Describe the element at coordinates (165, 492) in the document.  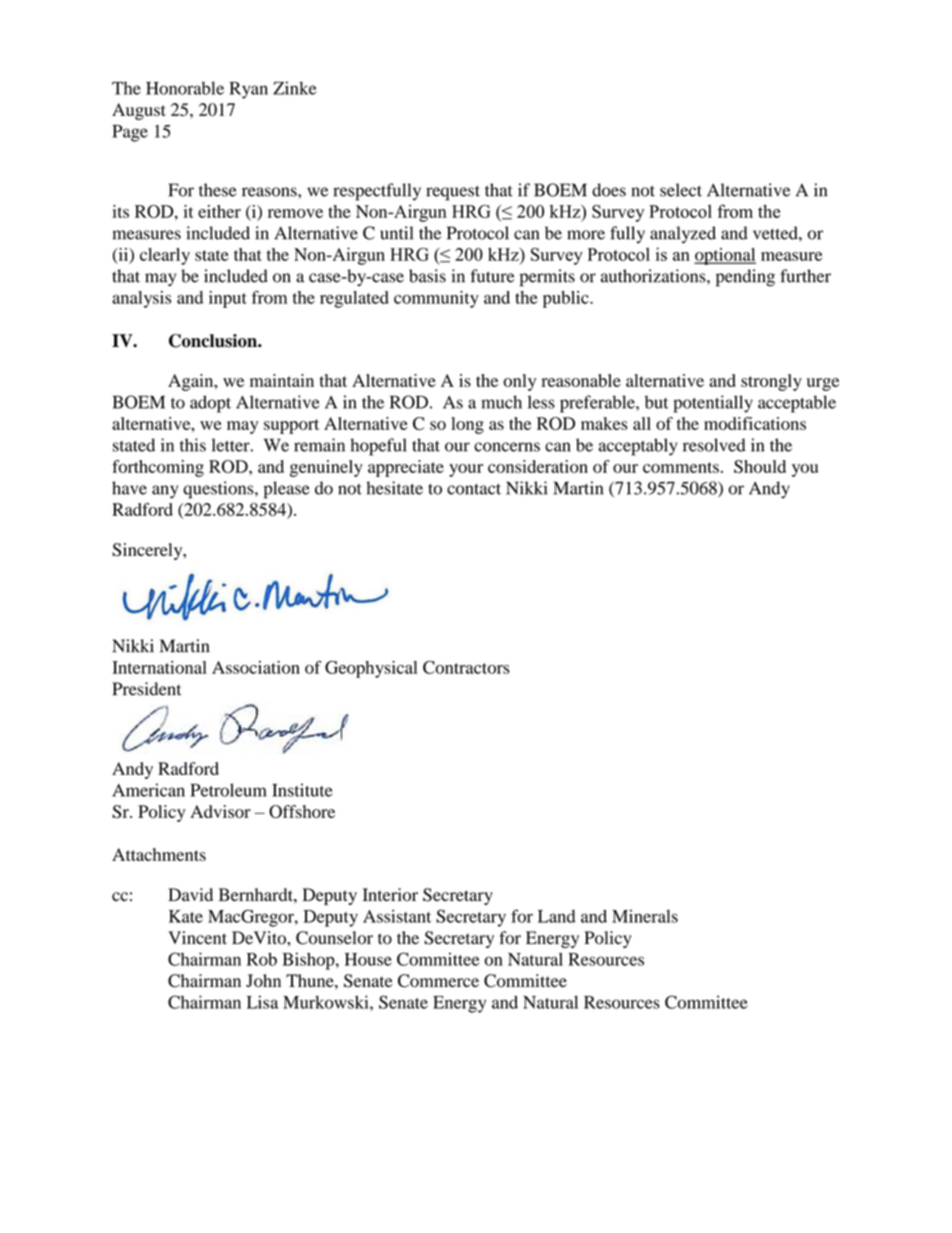
I see `any` at that location.
